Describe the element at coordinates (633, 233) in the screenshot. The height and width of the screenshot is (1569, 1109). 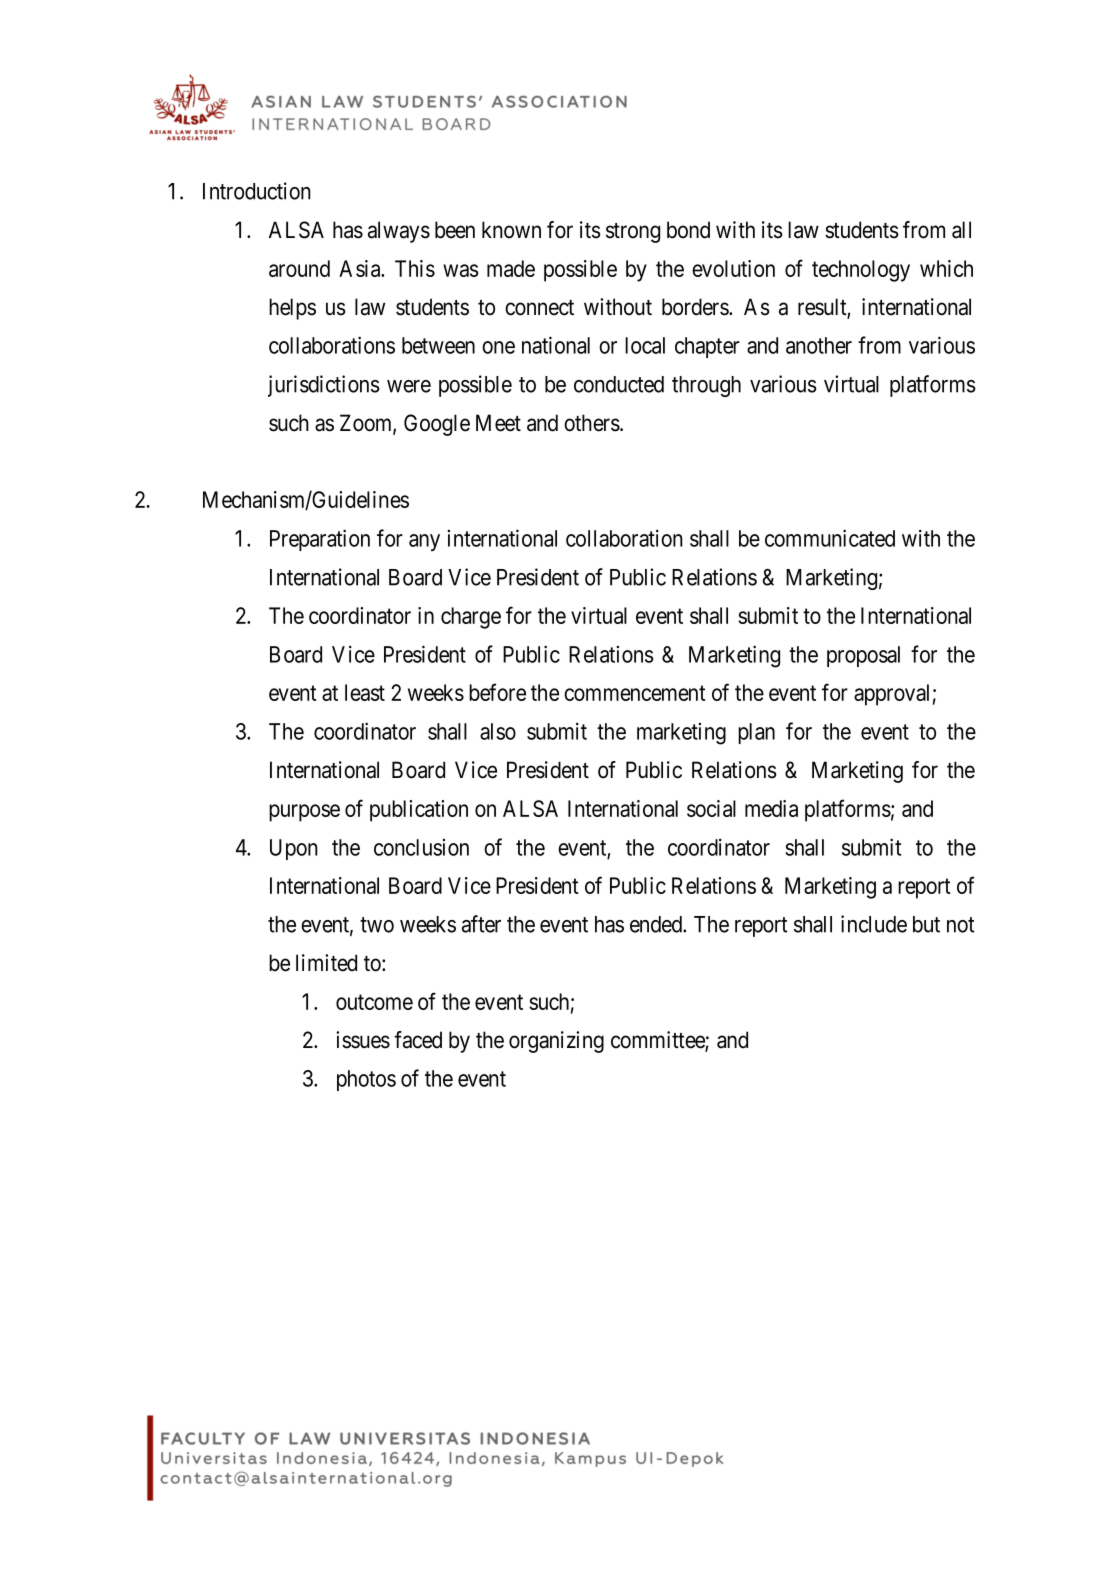
I see `strong` at that location.
